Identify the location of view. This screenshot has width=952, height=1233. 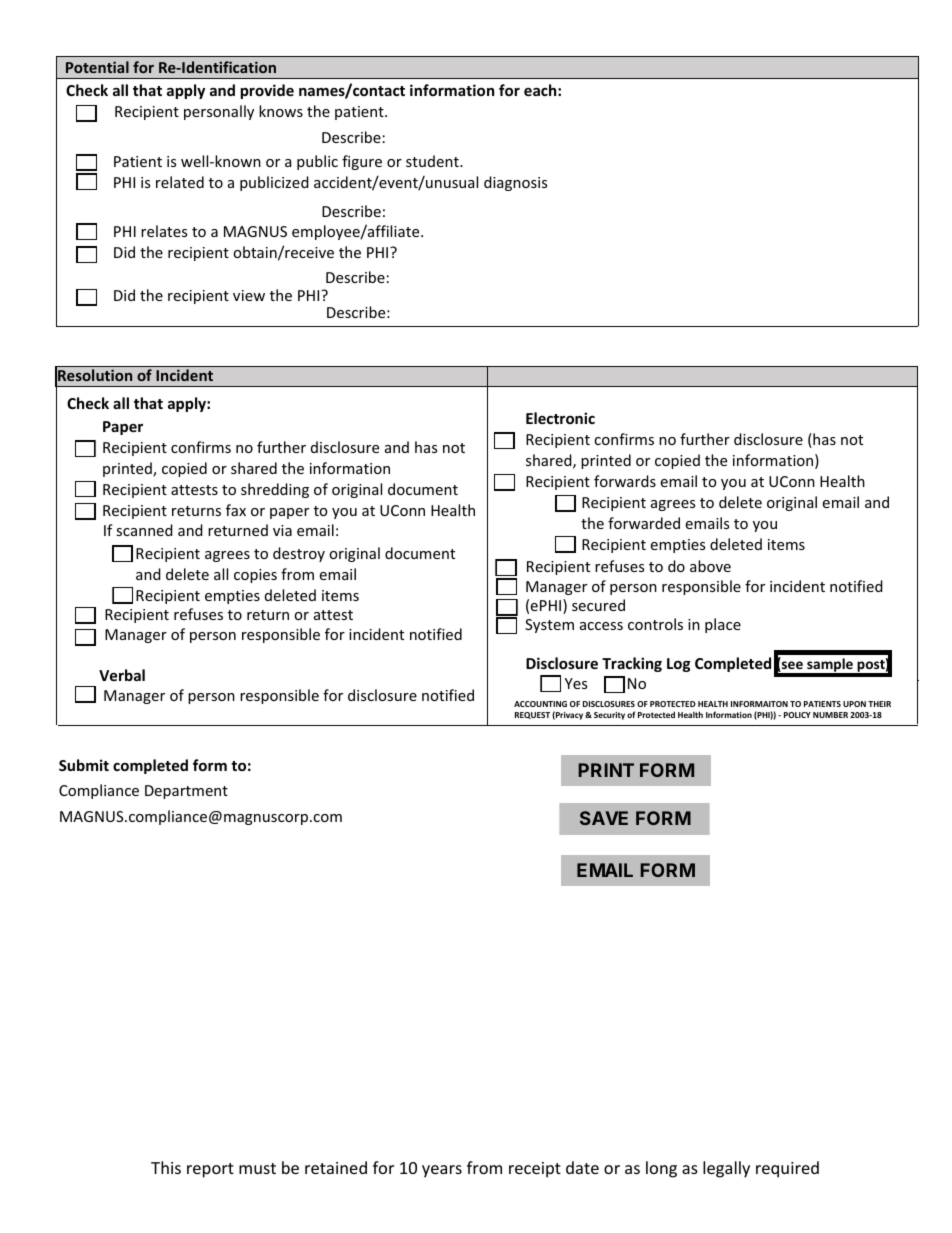
(249, 295).
